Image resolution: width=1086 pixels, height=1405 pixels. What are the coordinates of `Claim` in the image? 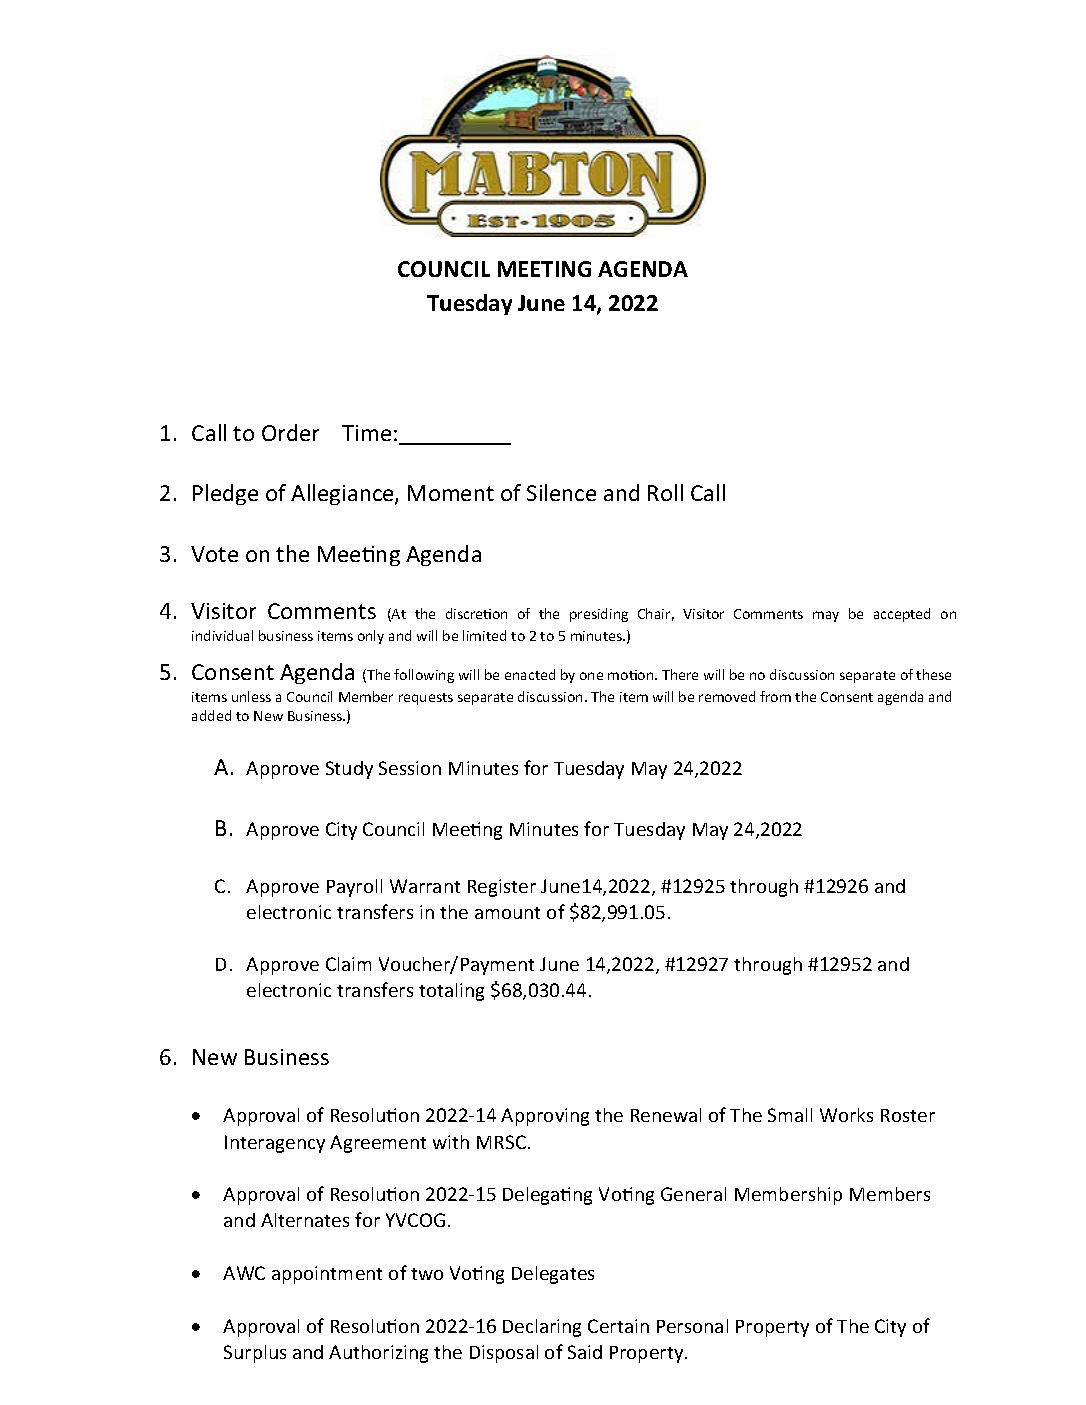 It's located at (348, 964).
